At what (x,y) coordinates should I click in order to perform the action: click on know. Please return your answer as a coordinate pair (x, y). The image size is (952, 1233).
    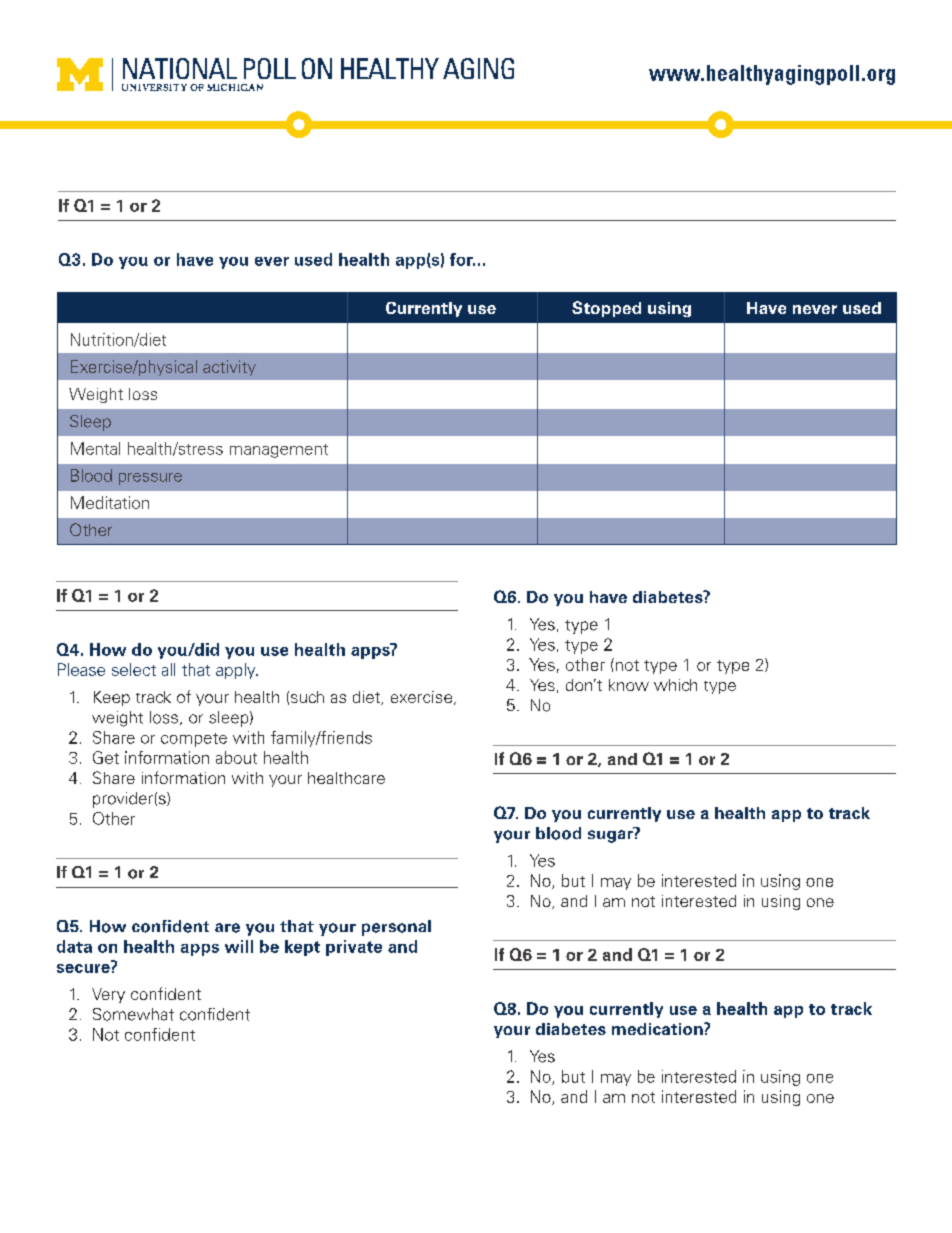
    Looking at the image, I should click on (629, 685).
